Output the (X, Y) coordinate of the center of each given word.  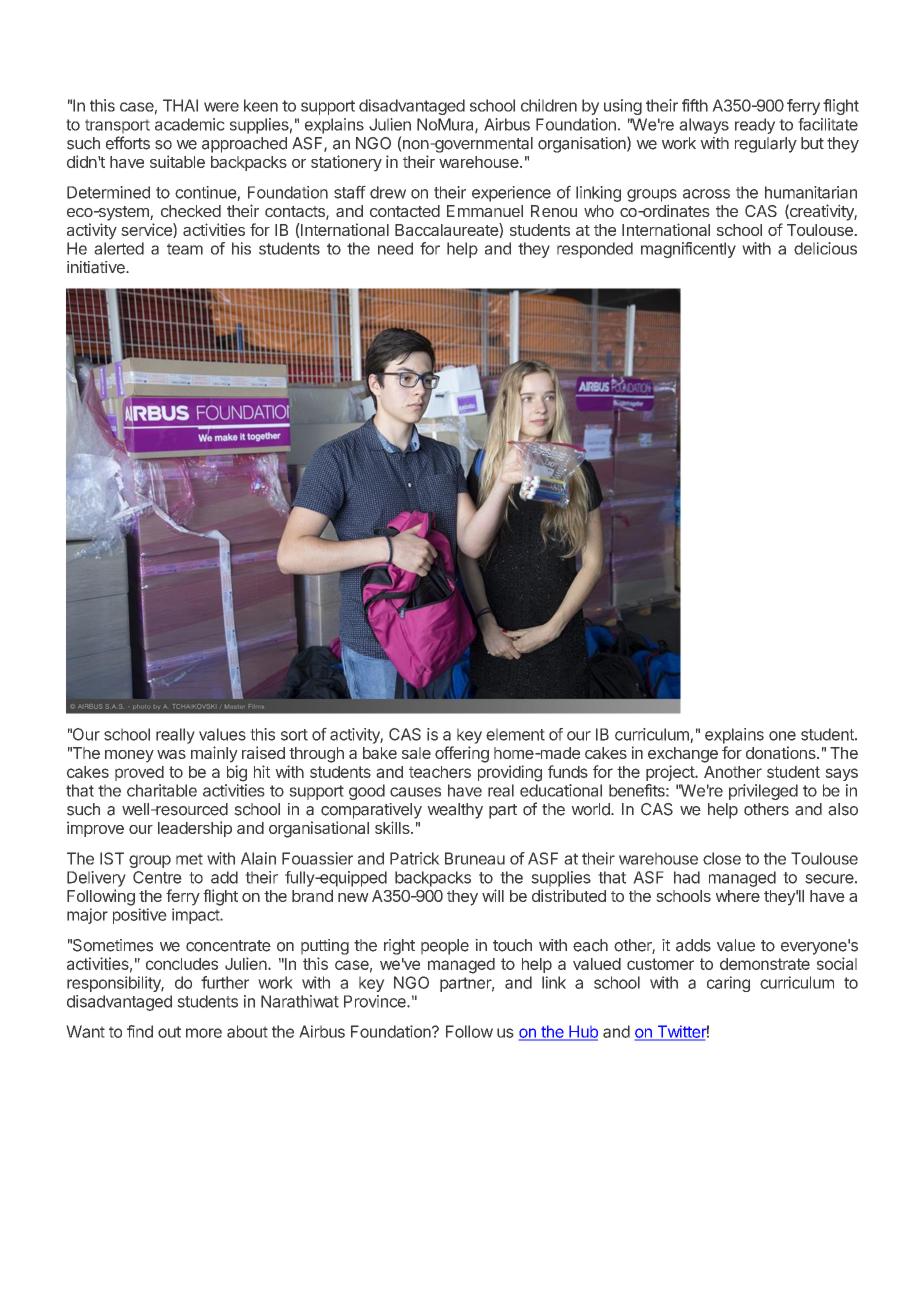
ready (755, 126)
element (515, 734)
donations (782, 752)
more (204, 1033)
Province (376, 1001)
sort (294, 735)
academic (190, 124)
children (549, 105)
